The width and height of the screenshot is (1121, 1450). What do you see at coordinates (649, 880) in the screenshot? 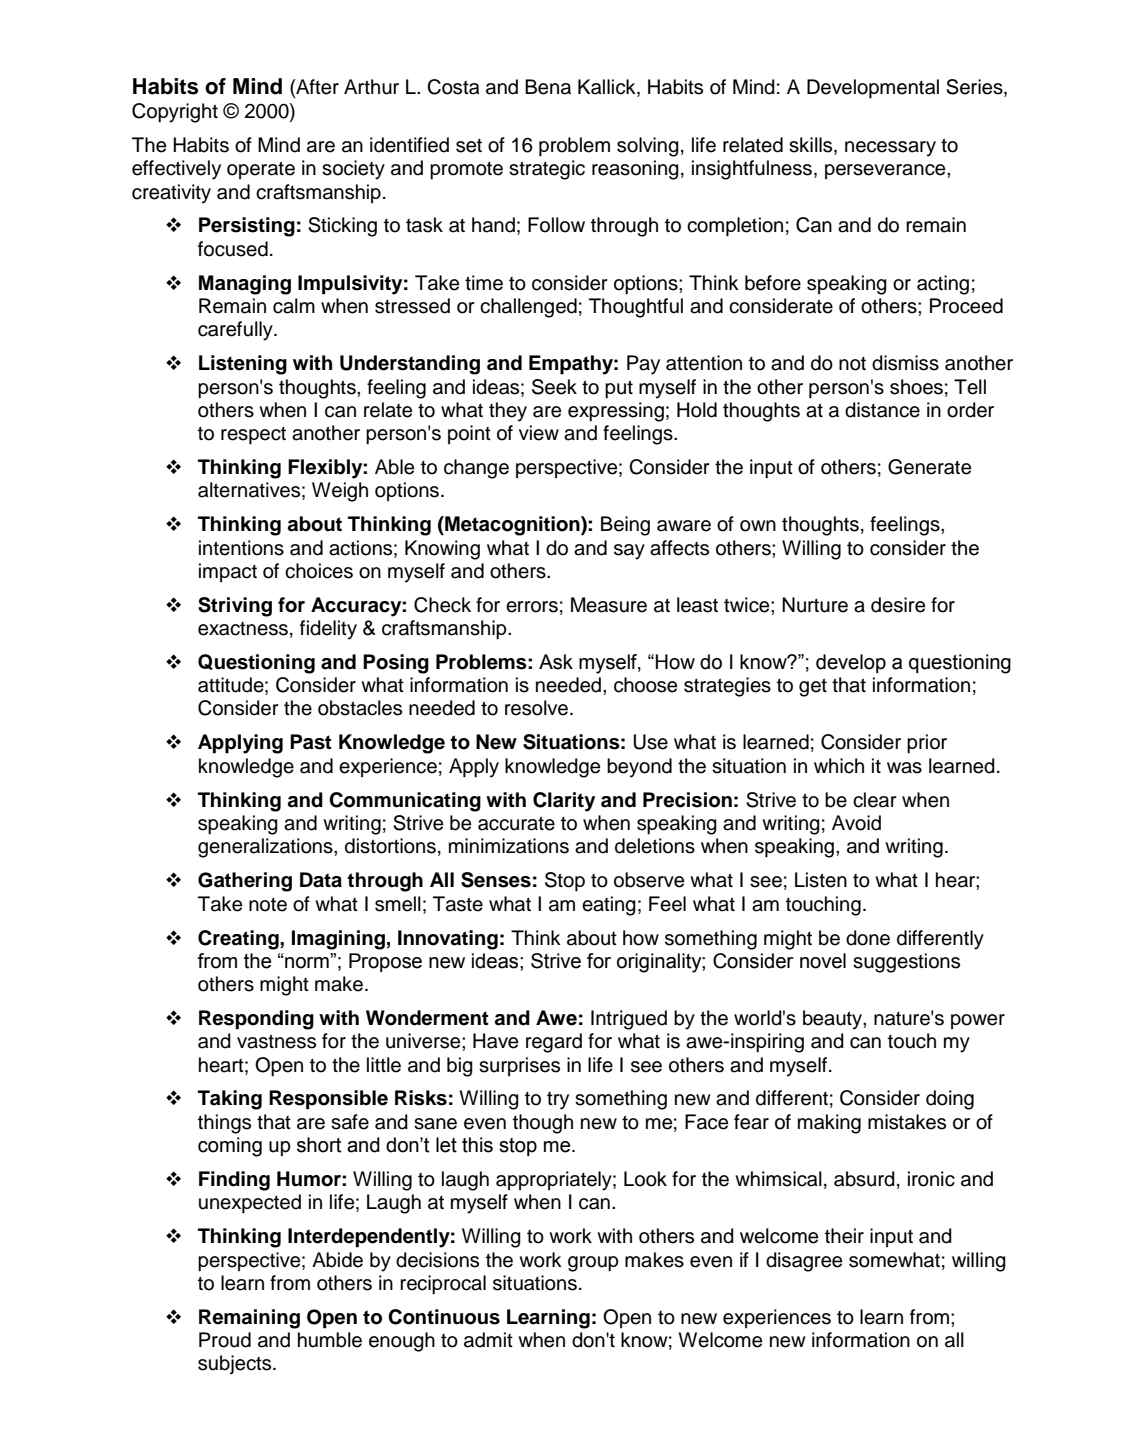
I see `observe` at bounding box center [649, 880].
